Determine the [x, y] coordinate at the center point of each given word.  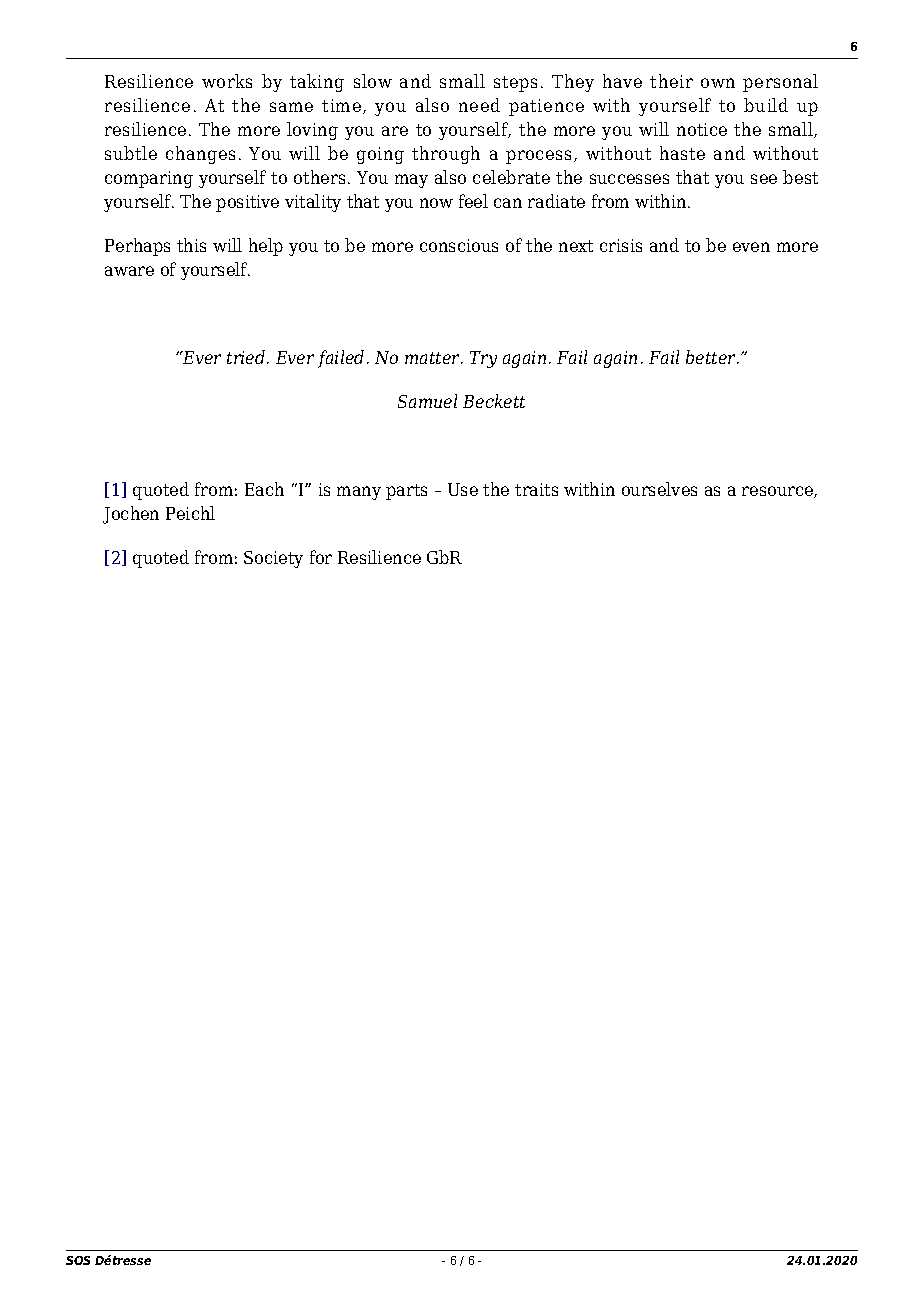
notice [702, 129]
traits [536, 489]
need [479, 105]
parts [406, 492]
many [359, 493]
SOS [78, 1260]
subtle [131, 153]
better [712, 357]
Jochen [131, 515]
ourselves [659, 489]
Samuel [427, 401]
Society [273, 559]
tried [247, 357]
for [321, 557]
